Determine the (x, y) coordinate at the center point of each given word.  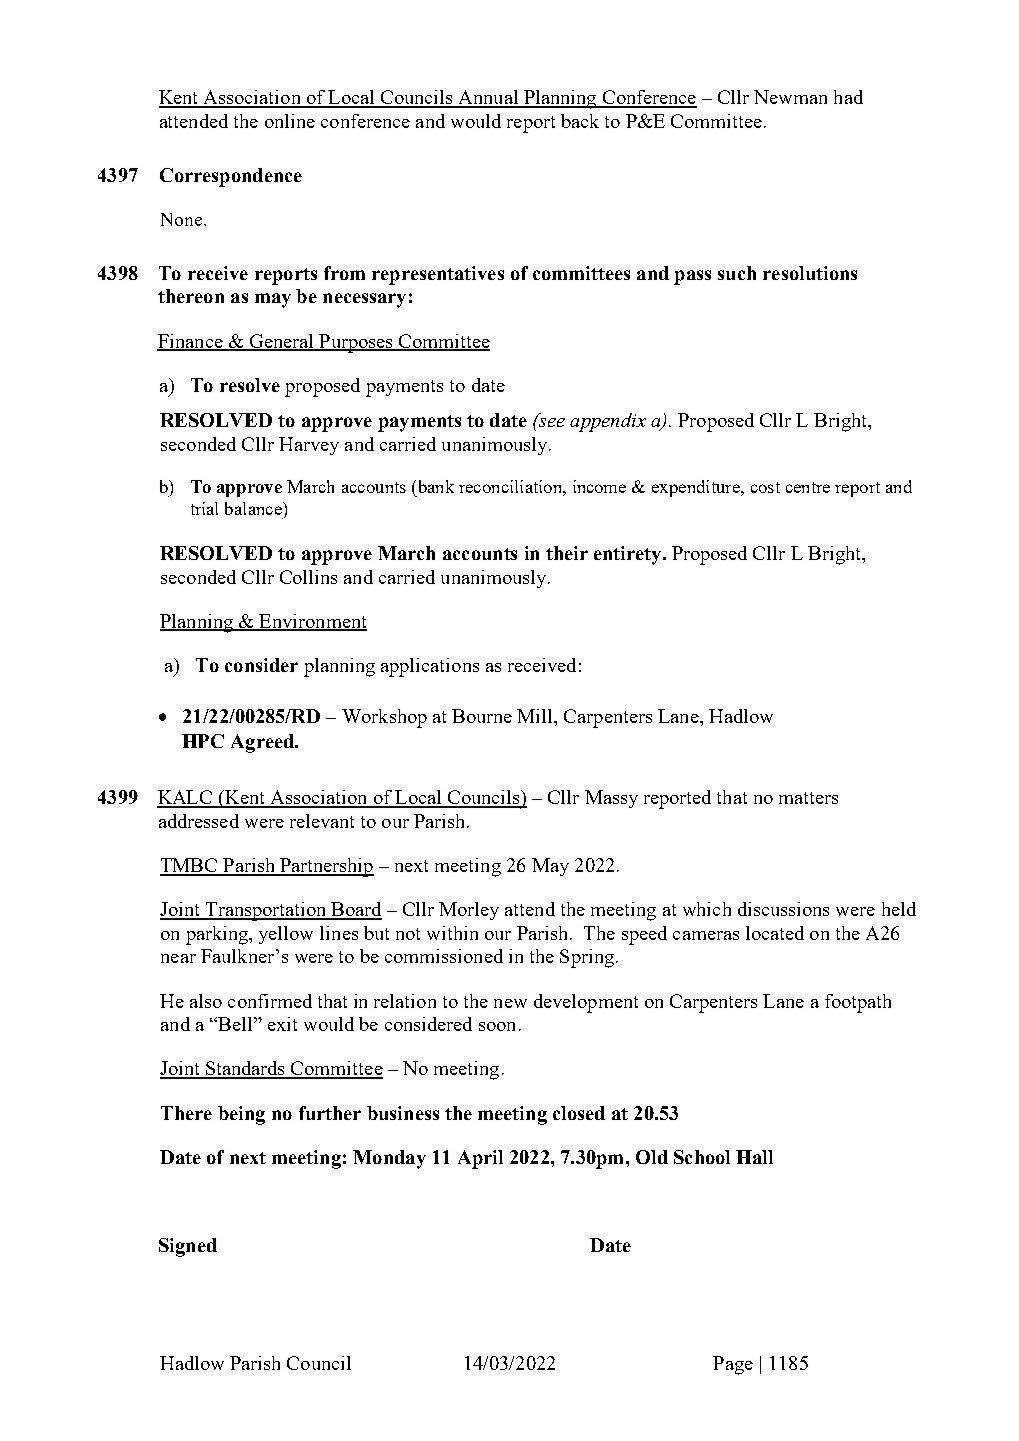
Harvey (309, 446)
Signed (188, 1247)
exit (282, 1024)
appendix (608, 422)
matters (808, 798)
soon (497, 1026)
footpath (858, 1003)
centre (808, 487)
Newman (790, 97)
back (580, 121)
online (290, 121)
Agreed (263, 743)
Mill (536, 716)
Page (733, 1365)
